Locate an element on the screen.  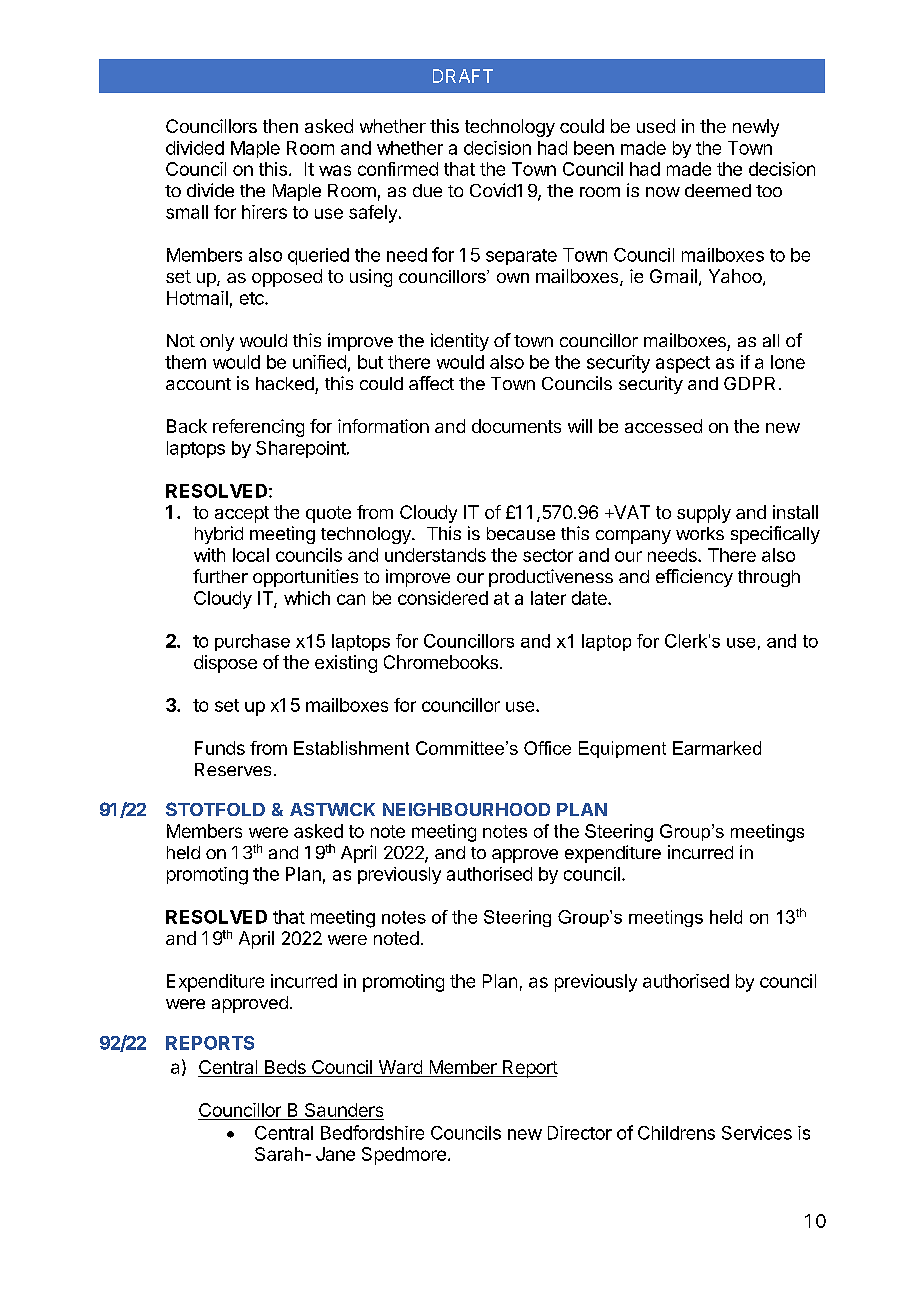
DRAFT is located at coordinates (463, 76).
